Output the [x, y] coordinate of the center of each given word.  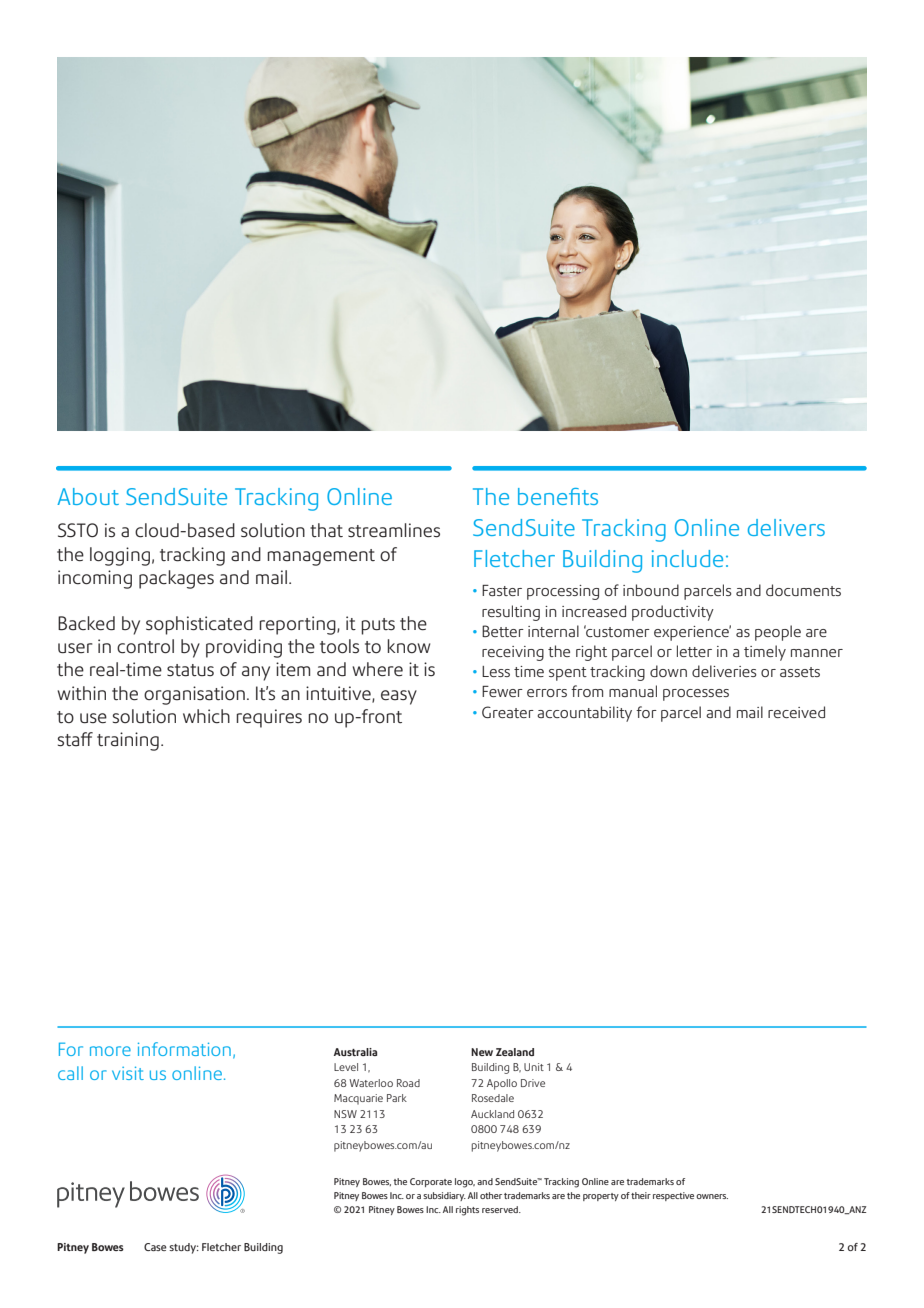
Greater [508, 712]
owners [712, 1196]
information [184, 1049]
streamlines [394, 530]
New [482, 1052]
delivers [786, 527]
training [128, 741]
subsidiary [444, 1196]
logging [120, 556]
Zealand [515, 1052]
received [796, 712]
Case [155, 1247]
